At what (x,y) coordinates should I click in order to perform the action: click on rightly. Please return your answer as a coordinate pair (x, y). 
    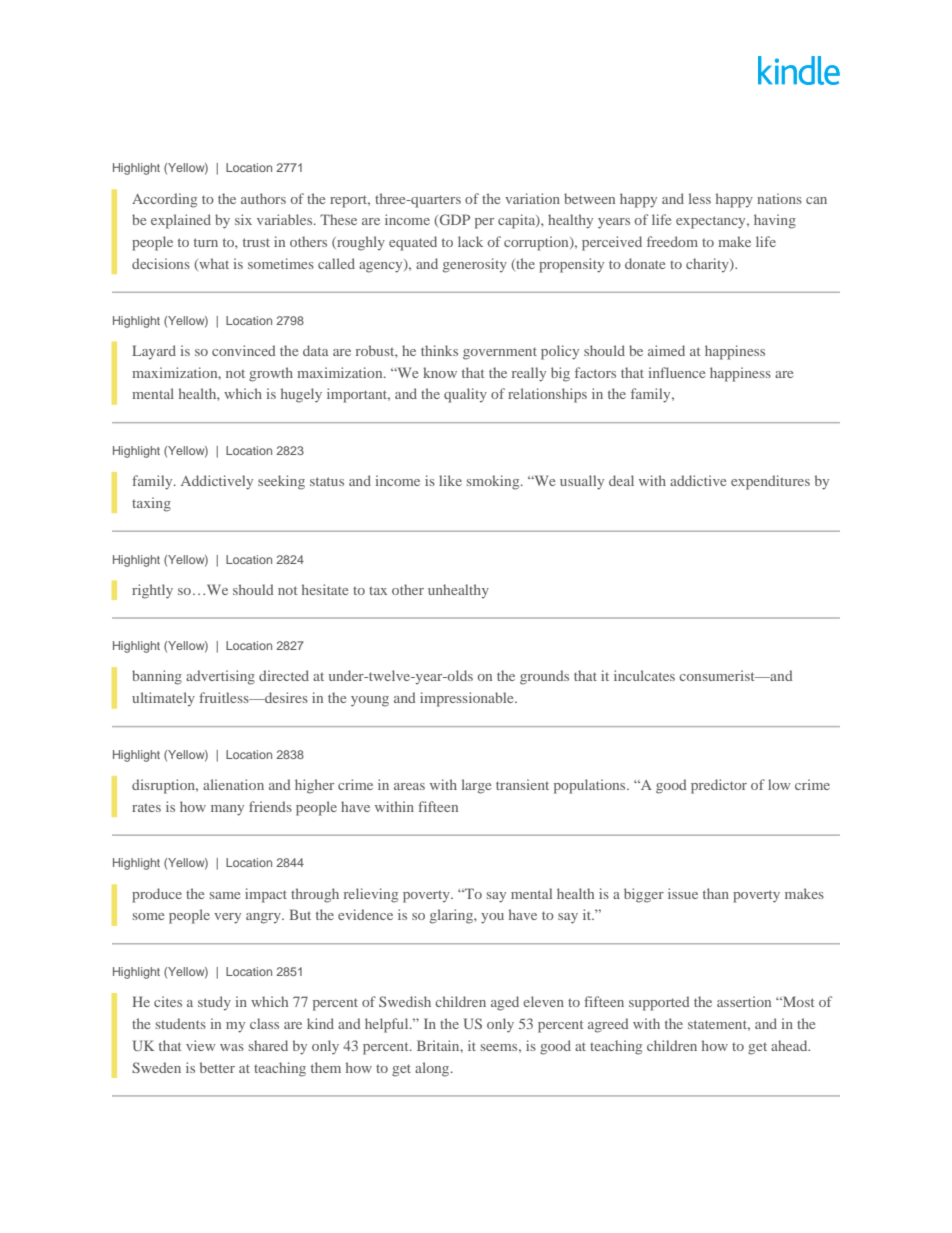
    Looking at the image, I should click on (152, 591).
